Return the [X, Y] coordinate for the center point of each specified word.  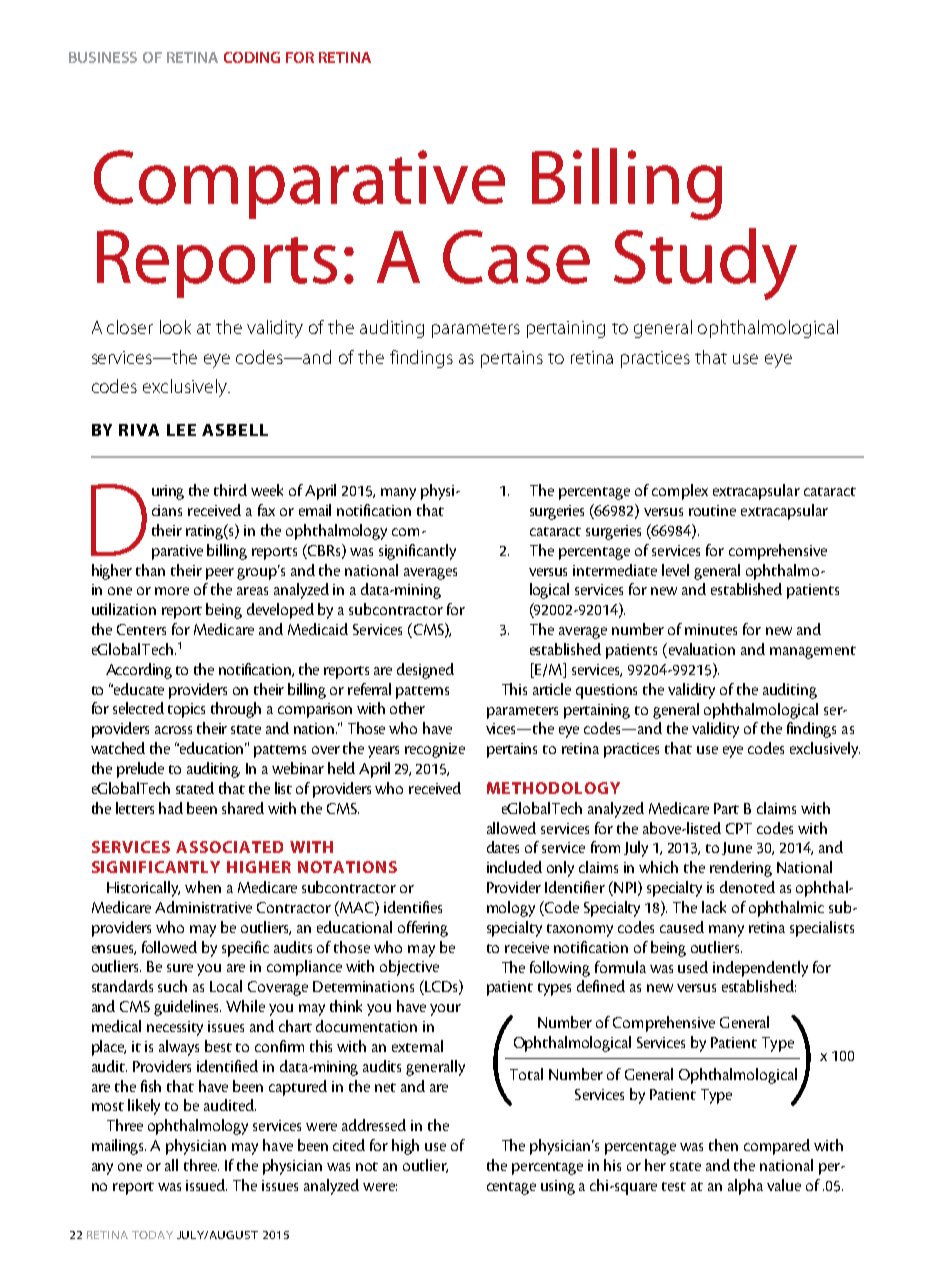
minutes [711, 629]
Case [516, 257]
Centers [141, 629]
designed [425, 671]
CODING [252, 57]
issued [206, 1185]
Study [705, 264]
